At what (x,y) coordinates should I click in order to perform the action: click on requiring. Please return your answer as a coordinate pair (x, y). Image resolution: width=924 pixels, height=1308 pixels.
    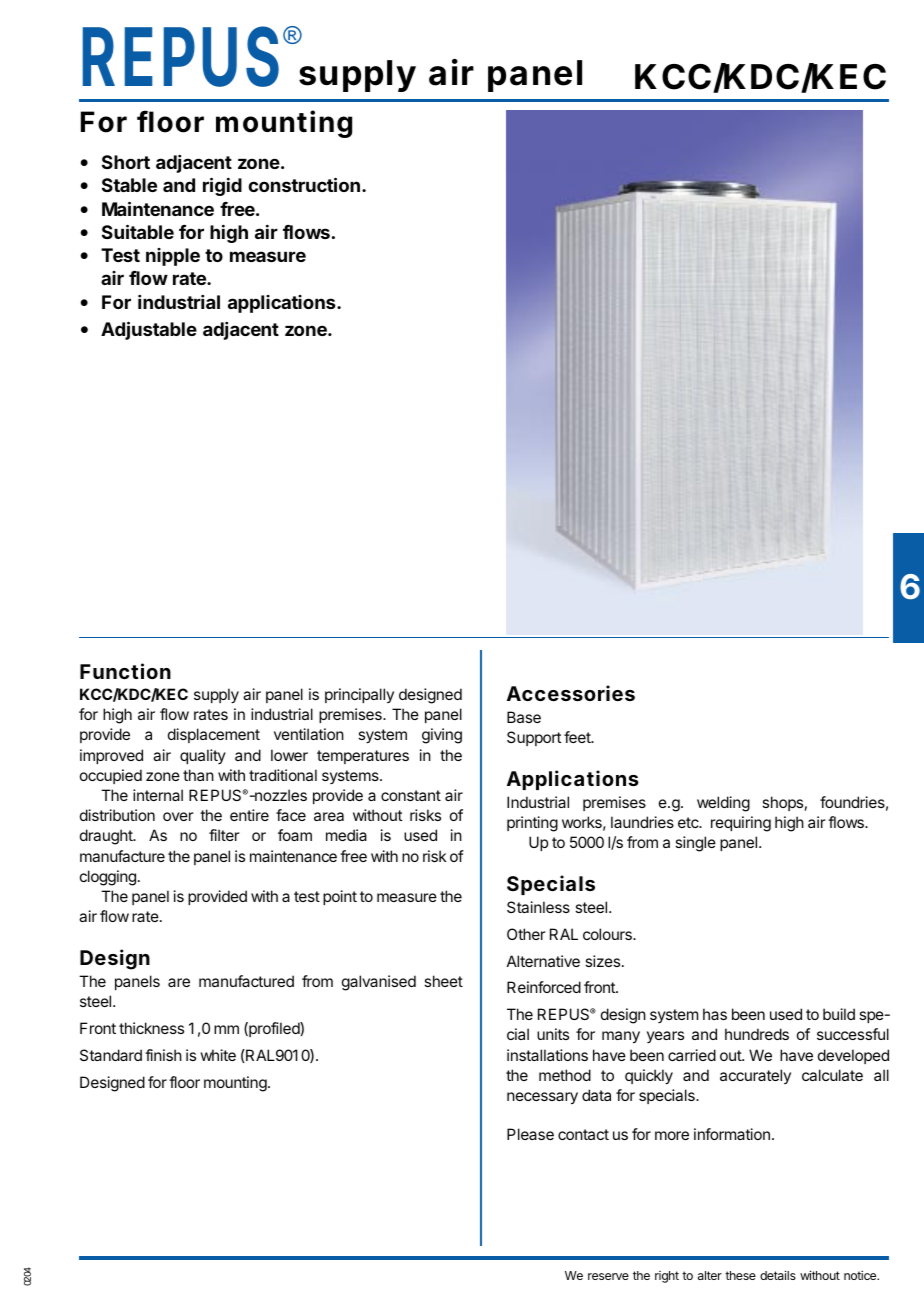
    Looking at the image, I should click on (741, 824).
